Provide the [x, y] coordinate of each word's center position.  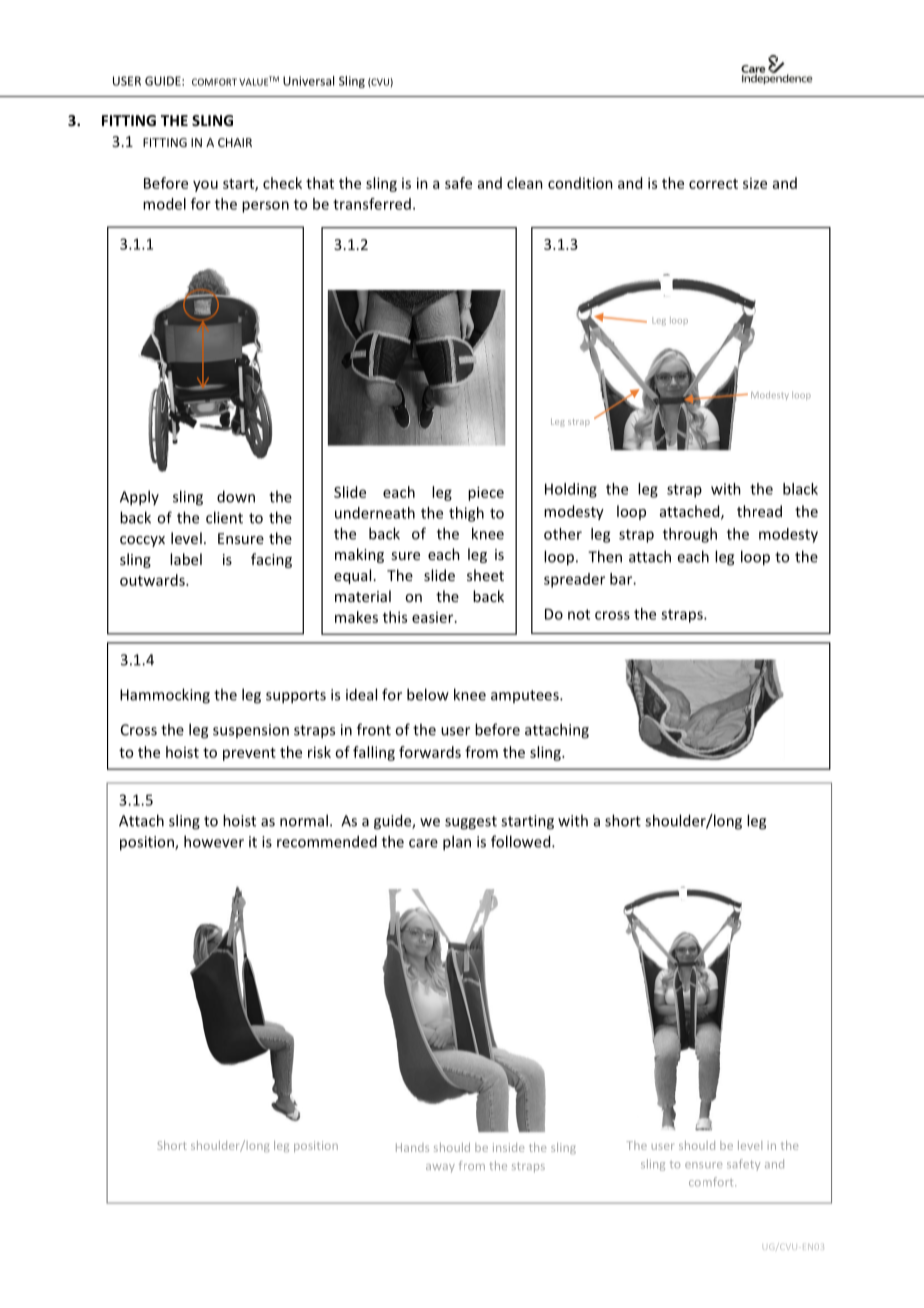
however [214, 841]
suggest [471, 823]
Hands [412, 1147]
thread [759, 511]
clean [525, 183]
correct [713, 184]
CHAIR [235, 142]
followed [522, 841]
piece [486, 493]
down [236, 496]
